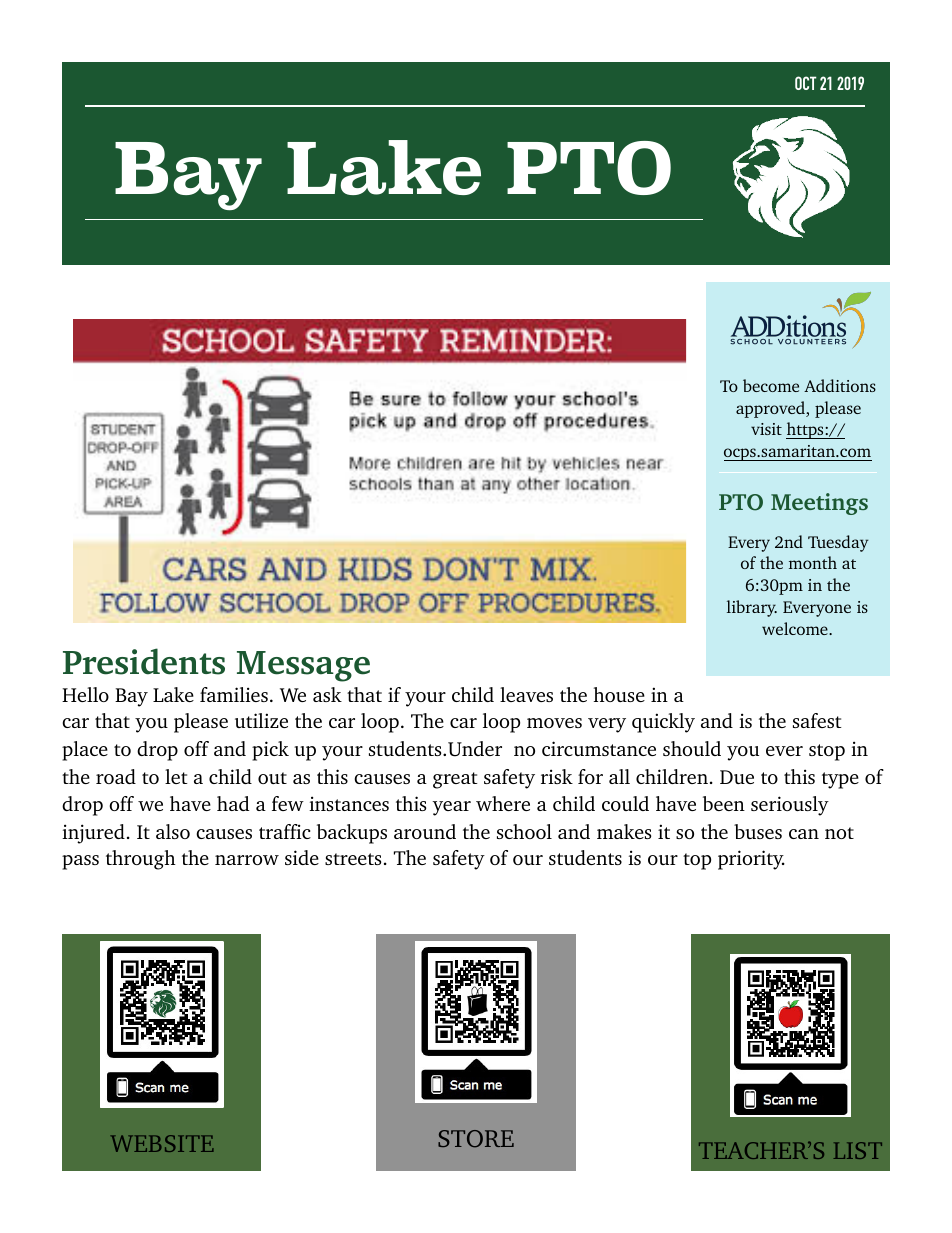 This screenshot has width=952, height=1233. What do you see at coordinates (771, 385) in the screenshot?
I see `become` at bounding box center [771, 385].
